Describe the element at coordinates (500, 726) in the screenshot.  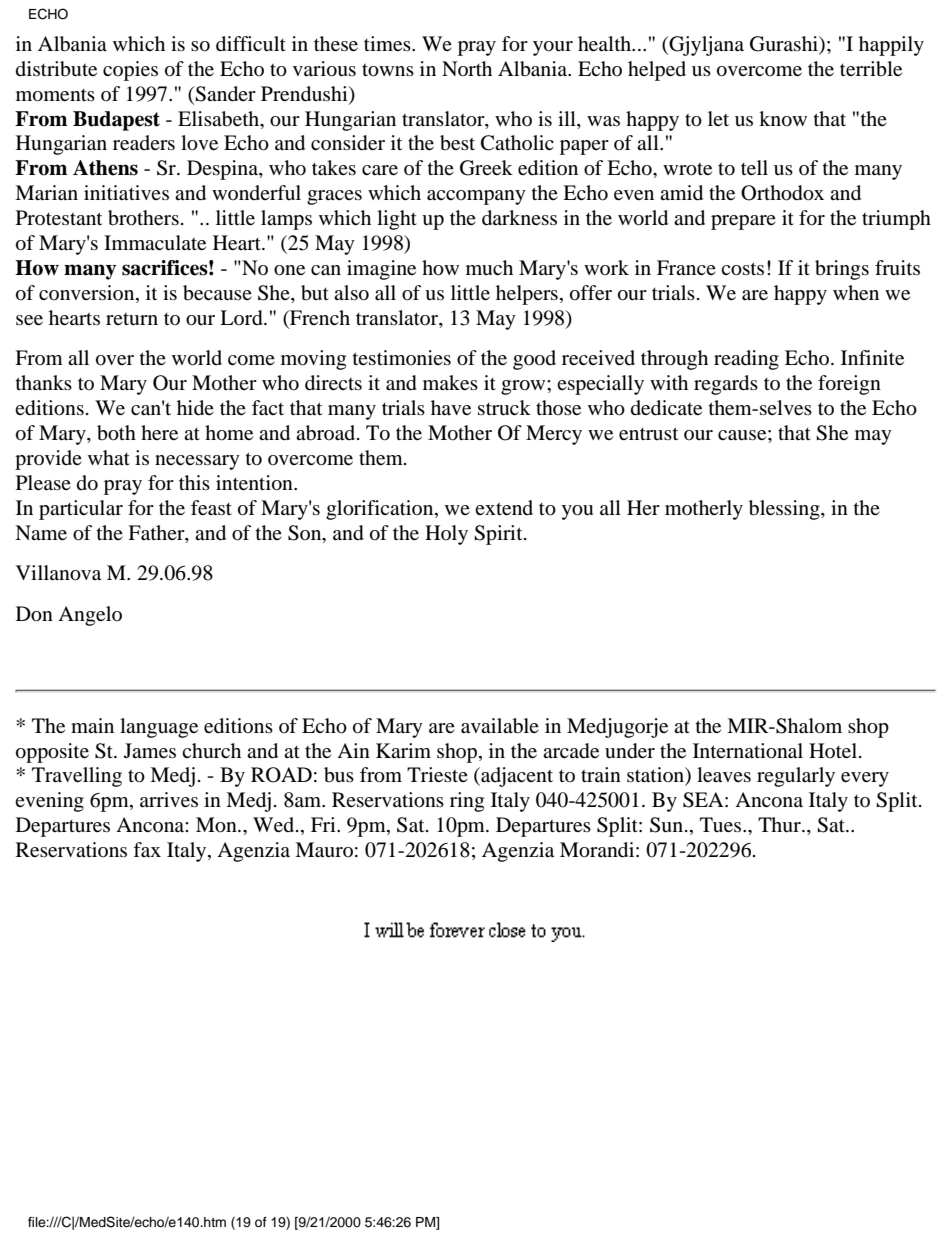
I see `available` at that location.
